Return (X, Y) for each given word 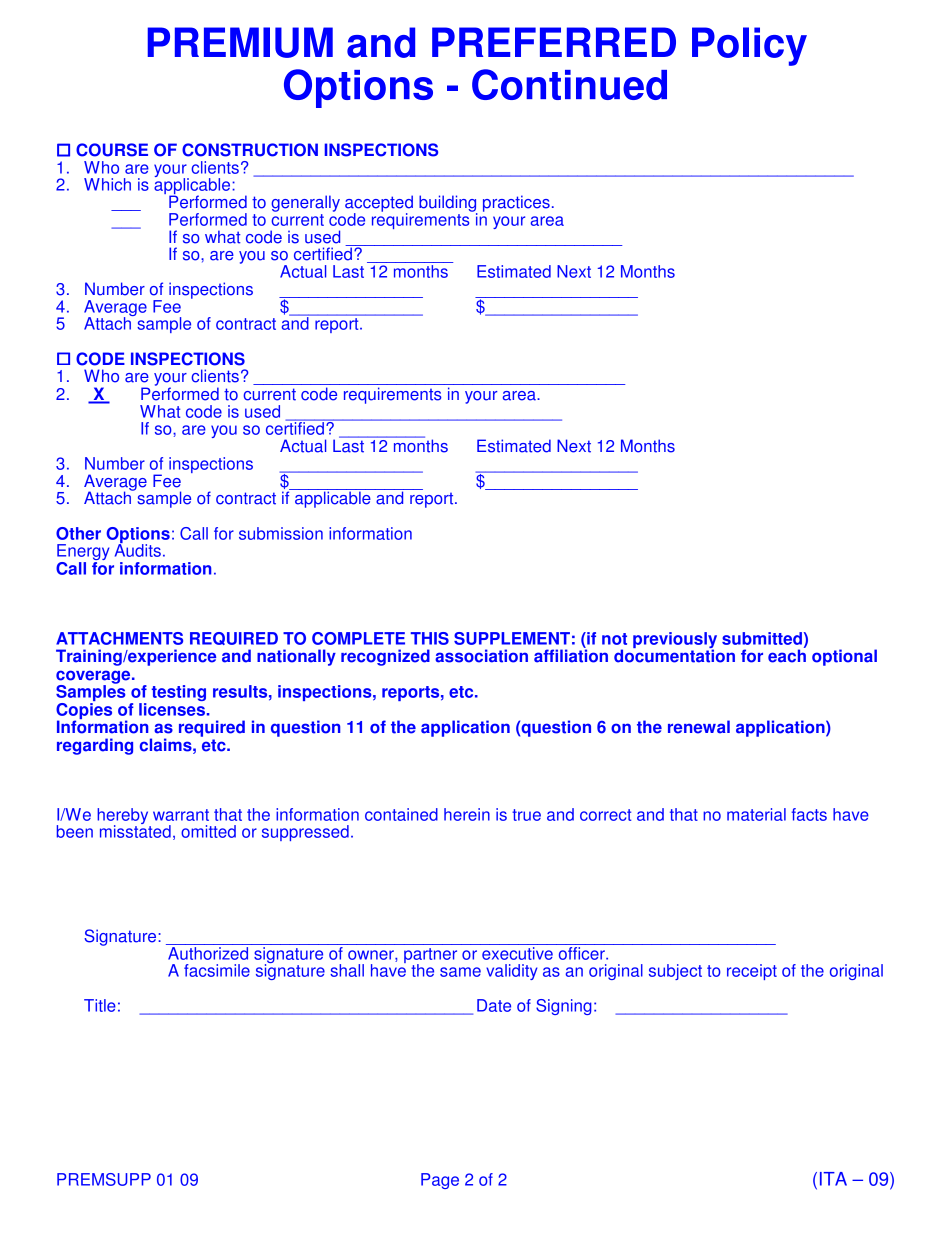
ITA (833, 1179)
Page (440, 1181)
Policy (749, 46)
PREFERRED (554, 42)
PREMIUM (240, 42)
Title (100, 1005)
